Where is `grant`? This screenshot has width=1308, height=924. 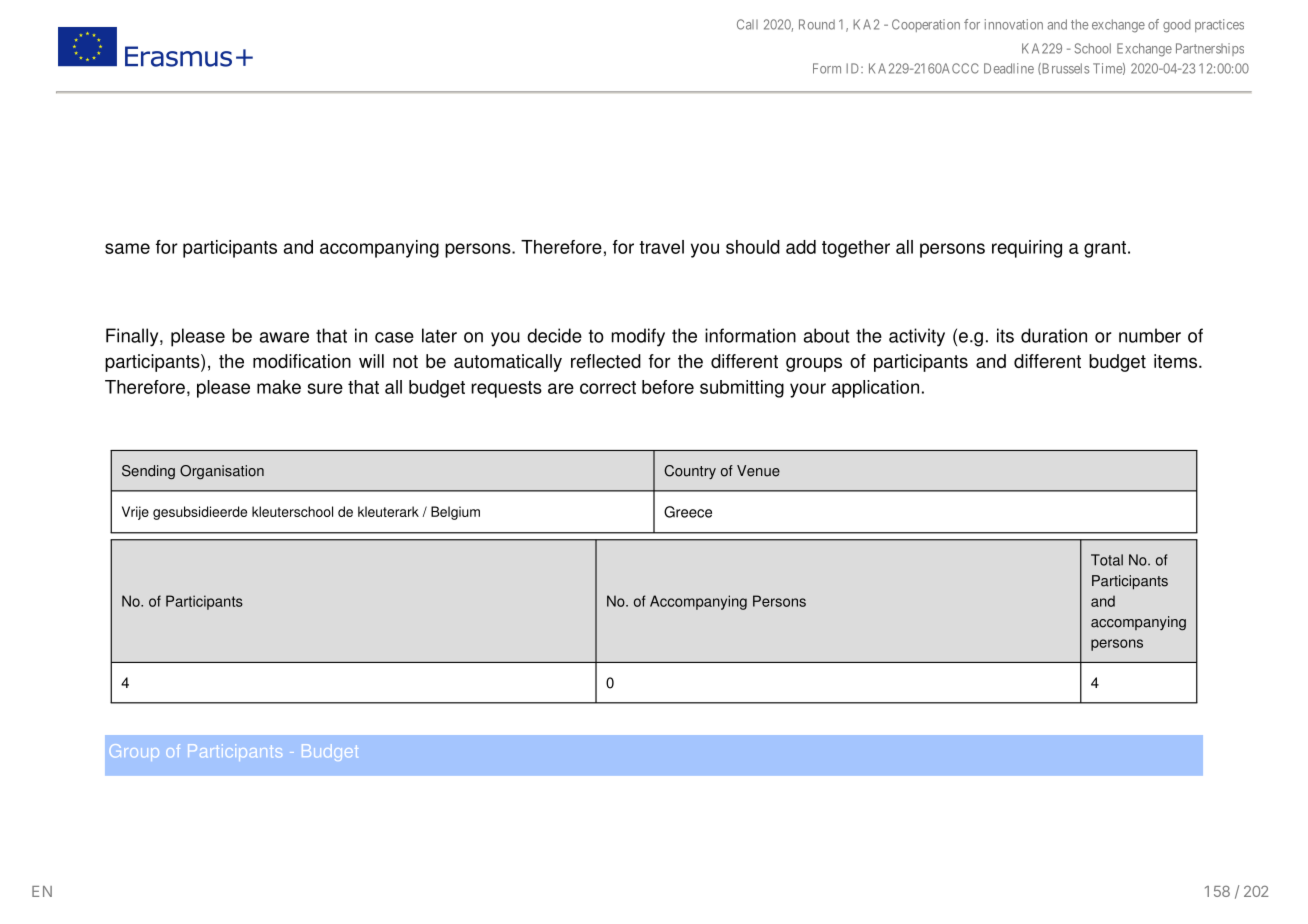
grant is located at coordinates (1105, 249).
